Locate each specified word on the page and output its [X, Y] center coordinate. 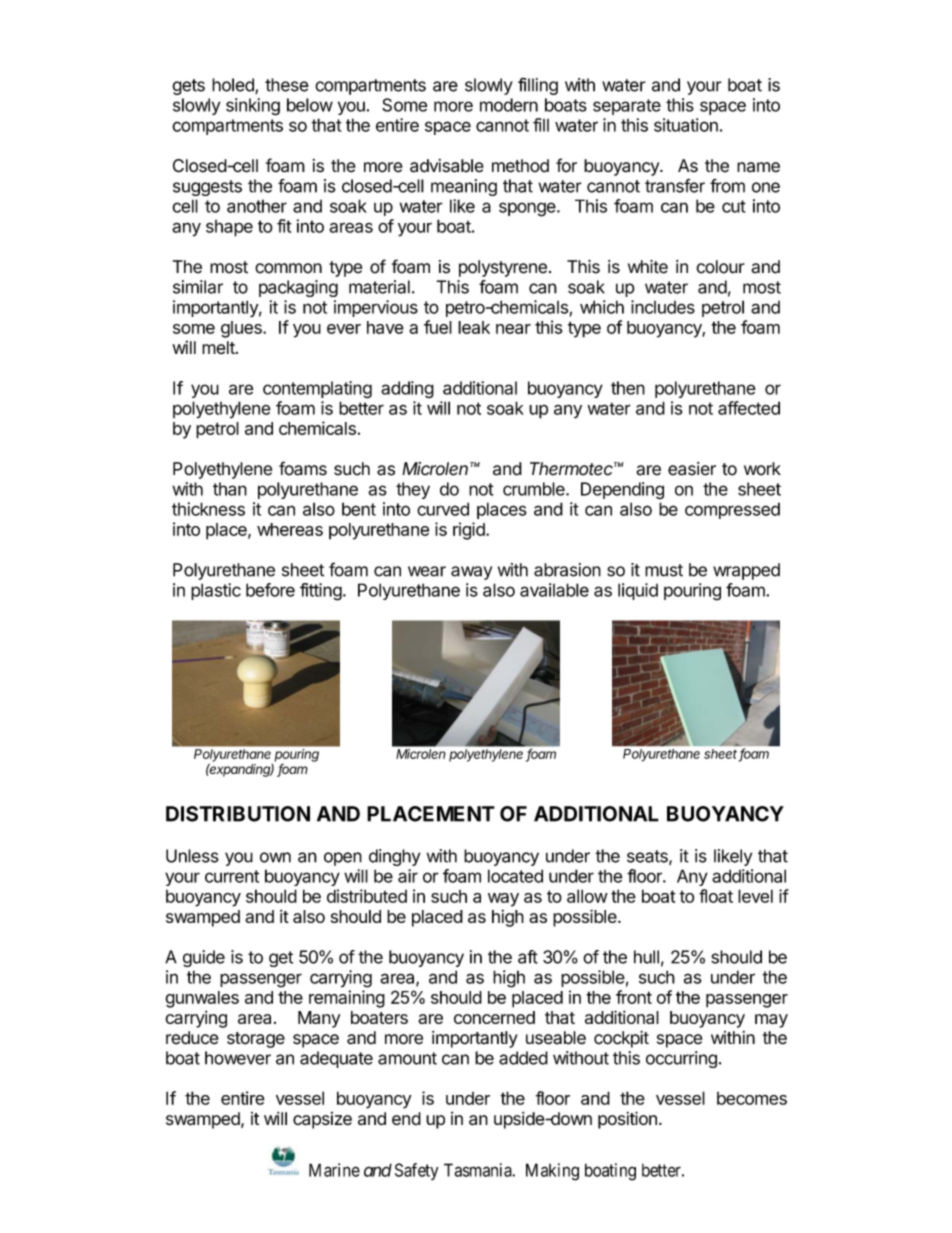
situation [686, 125]
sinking [253, 107]
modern [509, 105]
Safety [416, 1171]
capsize [322, 1120]
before [270, 590]
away [471, 573]
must [664, 570]
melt [219, 347]
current [232, 876]
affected [749, 408]
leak [474, 327]
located [515, 876]
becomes [752, 1098]
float [716, 896]
